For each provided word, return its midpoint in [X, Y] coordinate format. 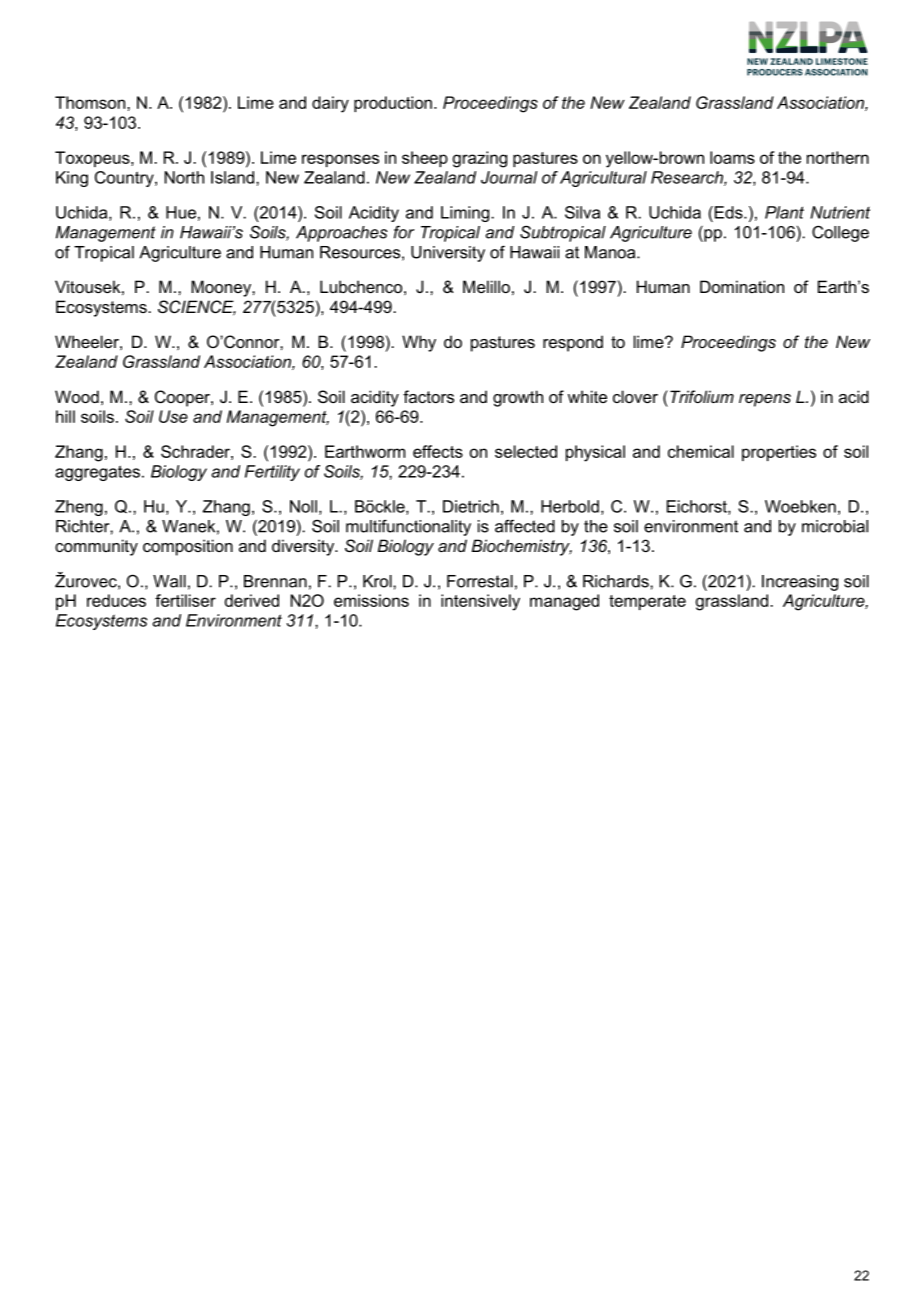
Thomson [91, 102]
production [393, 104]
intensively [480, 602]
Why [419, 343]
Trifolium [702, 396]
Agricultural [603, 179]
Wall [169, 581]
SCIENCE [197, 308]
